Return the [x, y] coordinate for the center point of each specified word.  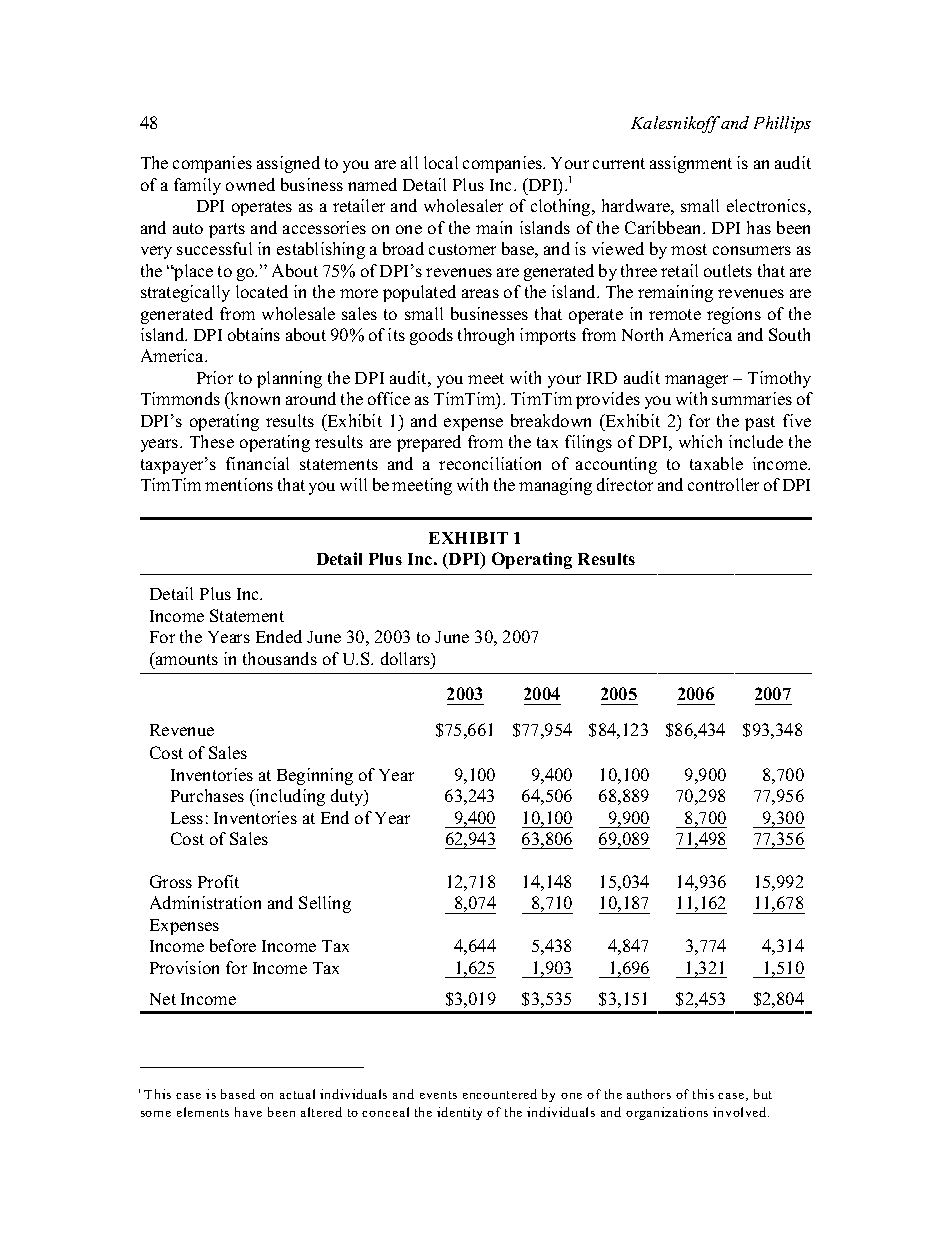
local [441, 162]
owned [250, 184]
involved [741, 1112]
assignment [691, 164]
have [248, 1112]
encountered [500, 1094]
